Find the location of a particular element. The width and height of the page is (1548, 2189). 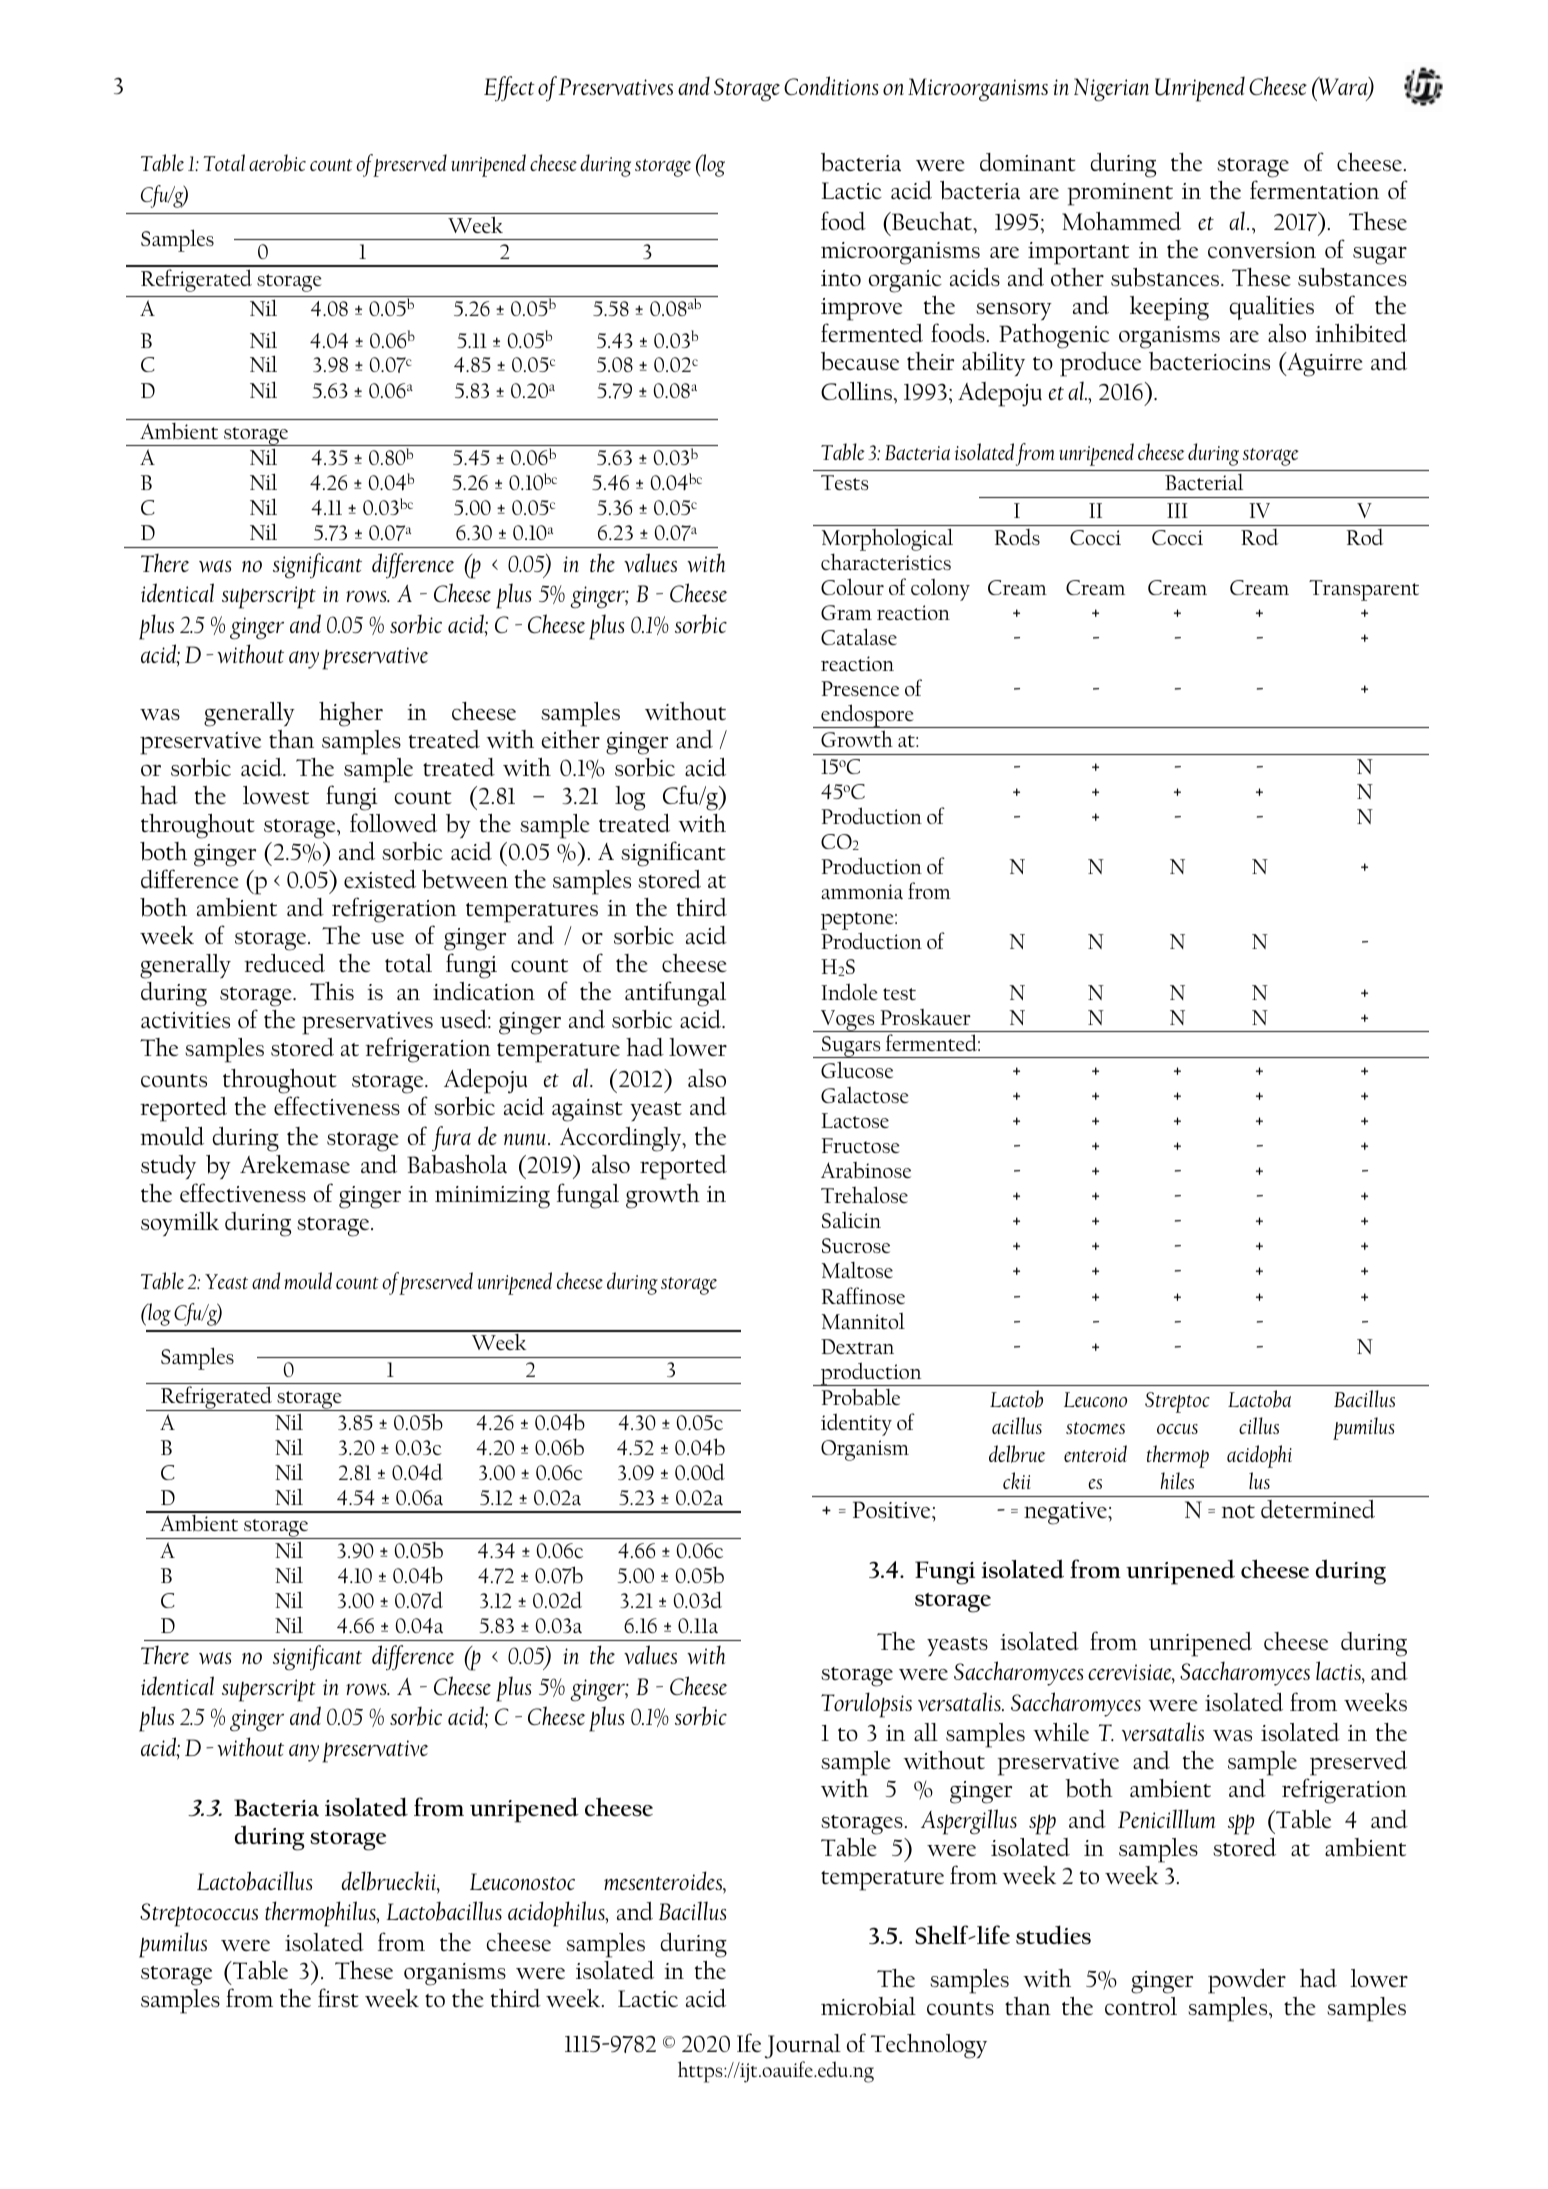

Fructose is located at coordinates (860, 1145).
